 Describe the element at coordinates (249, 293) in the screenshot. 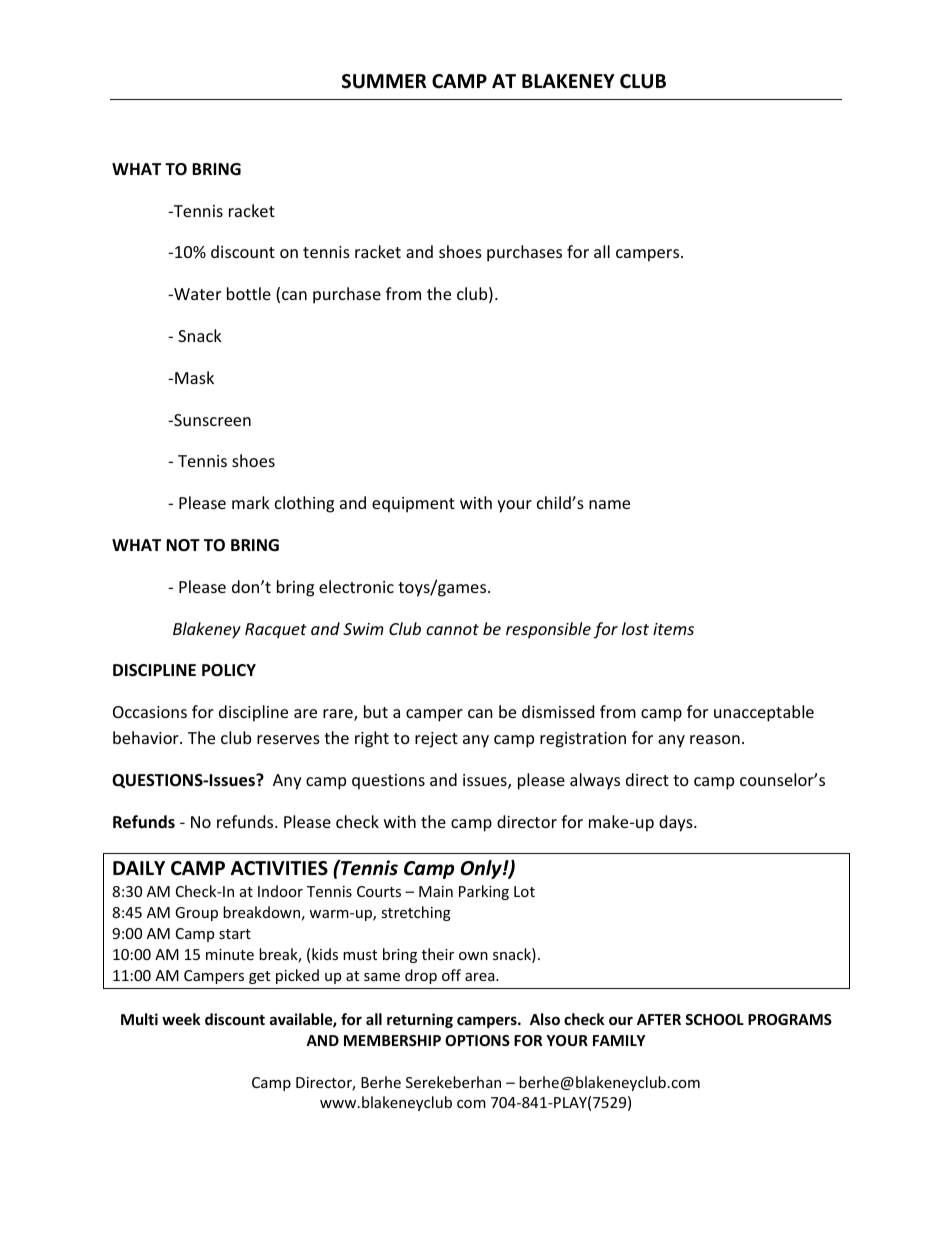

I see `bottle` at that location.
